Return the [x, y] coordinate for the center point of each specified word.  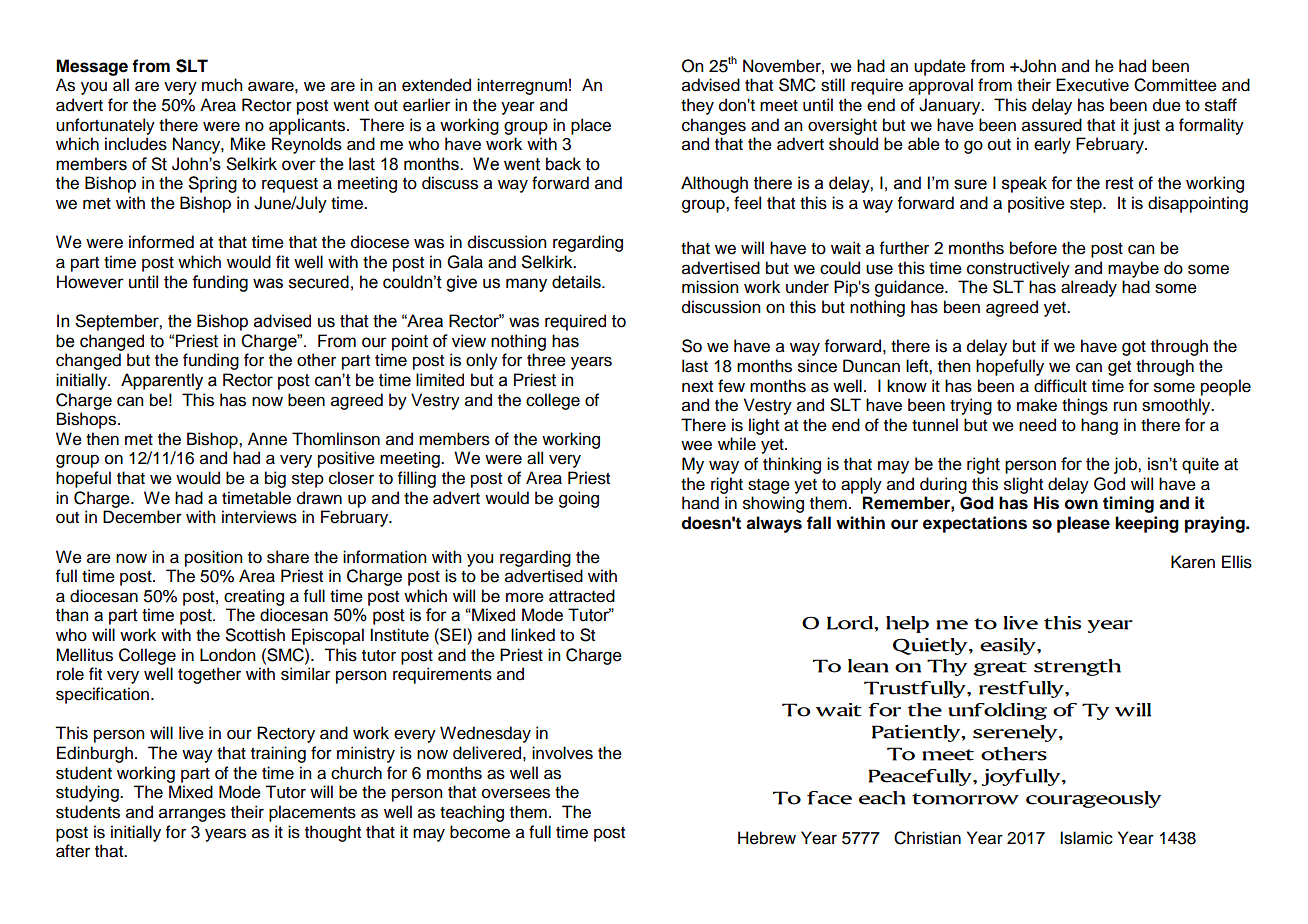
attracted [582, 596]
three [546, 360]
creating [254, 597]
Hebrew [767, 838]
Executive [1092, 85]
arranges [192, 815]
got [1134, 348]
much [222, 85]
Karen [1193, 562]
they [697, 106]
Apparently [162, 381]
